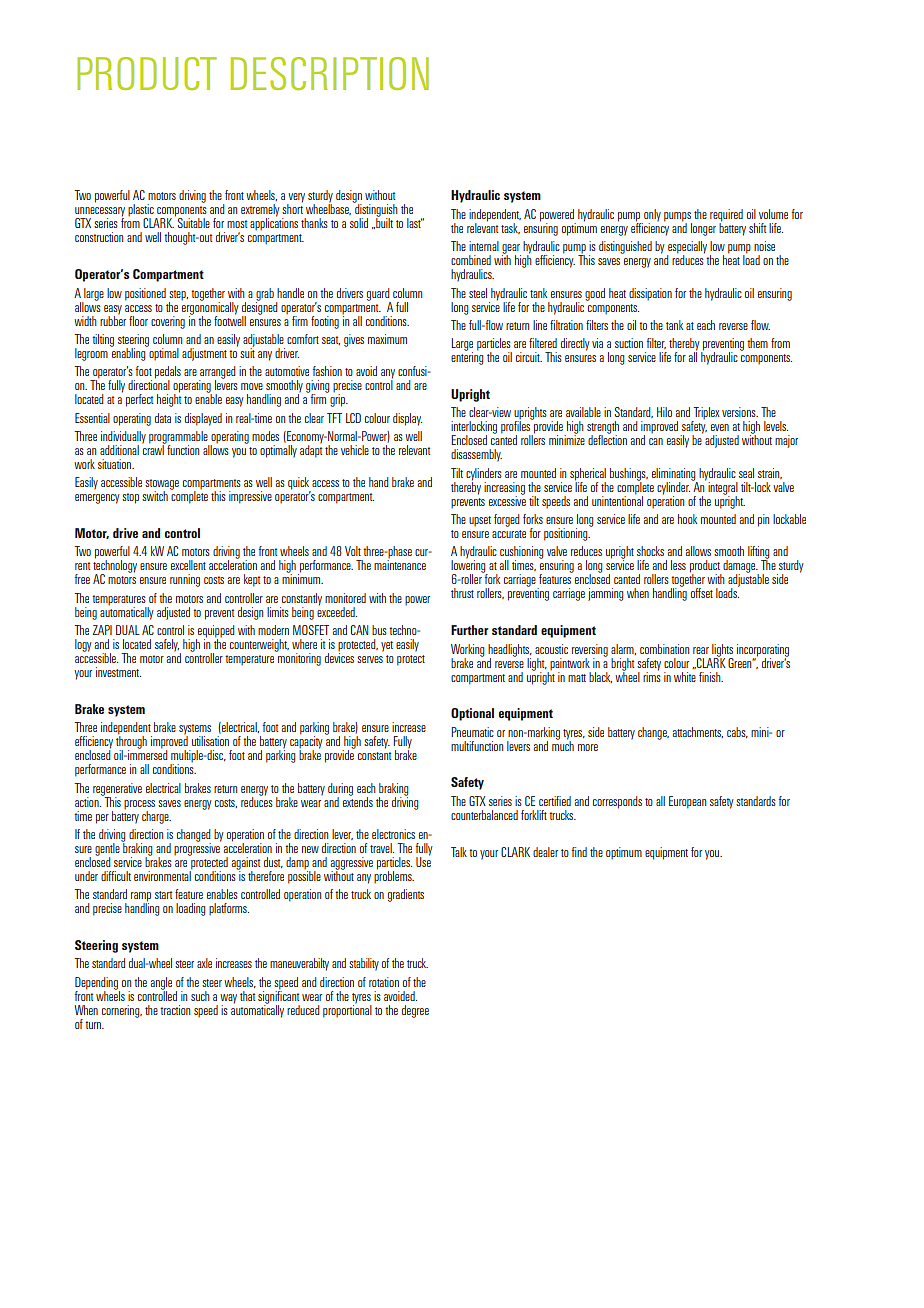 Image resolution: width=924 pixels, height=1308 pixels. I want to click on find, so click(579, 852).
